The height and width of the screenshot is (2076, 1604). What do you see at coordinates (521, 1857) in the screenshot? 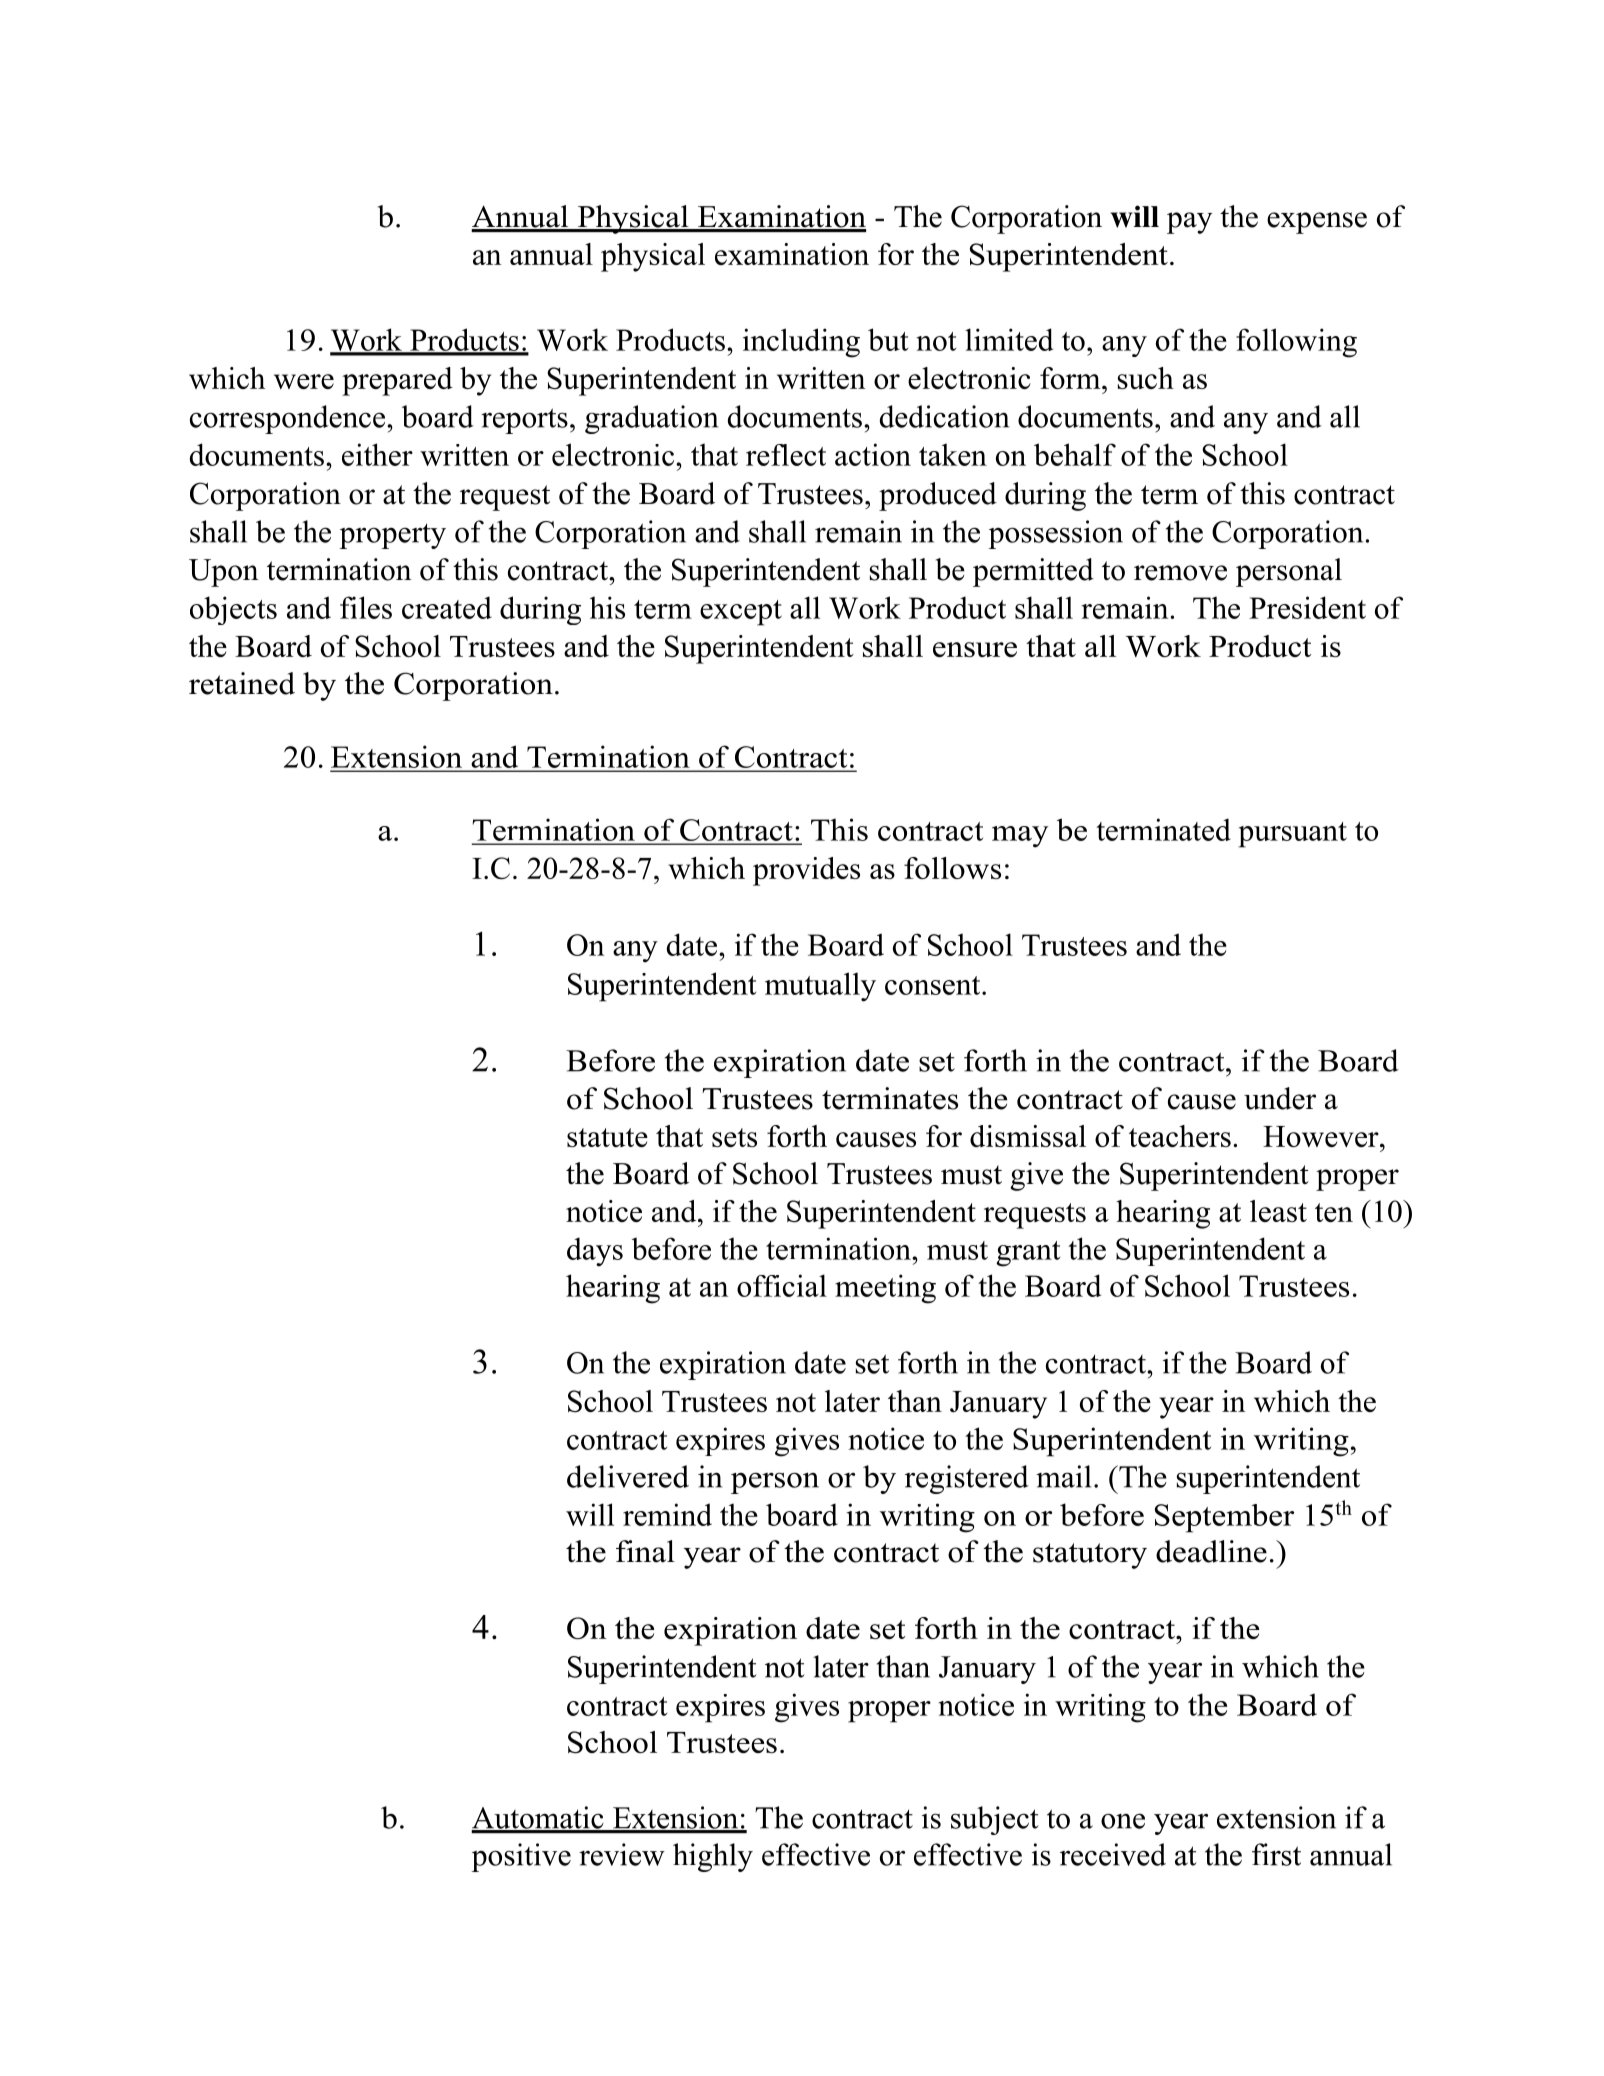
I see `positive` at bounding box center [521, 1857].
